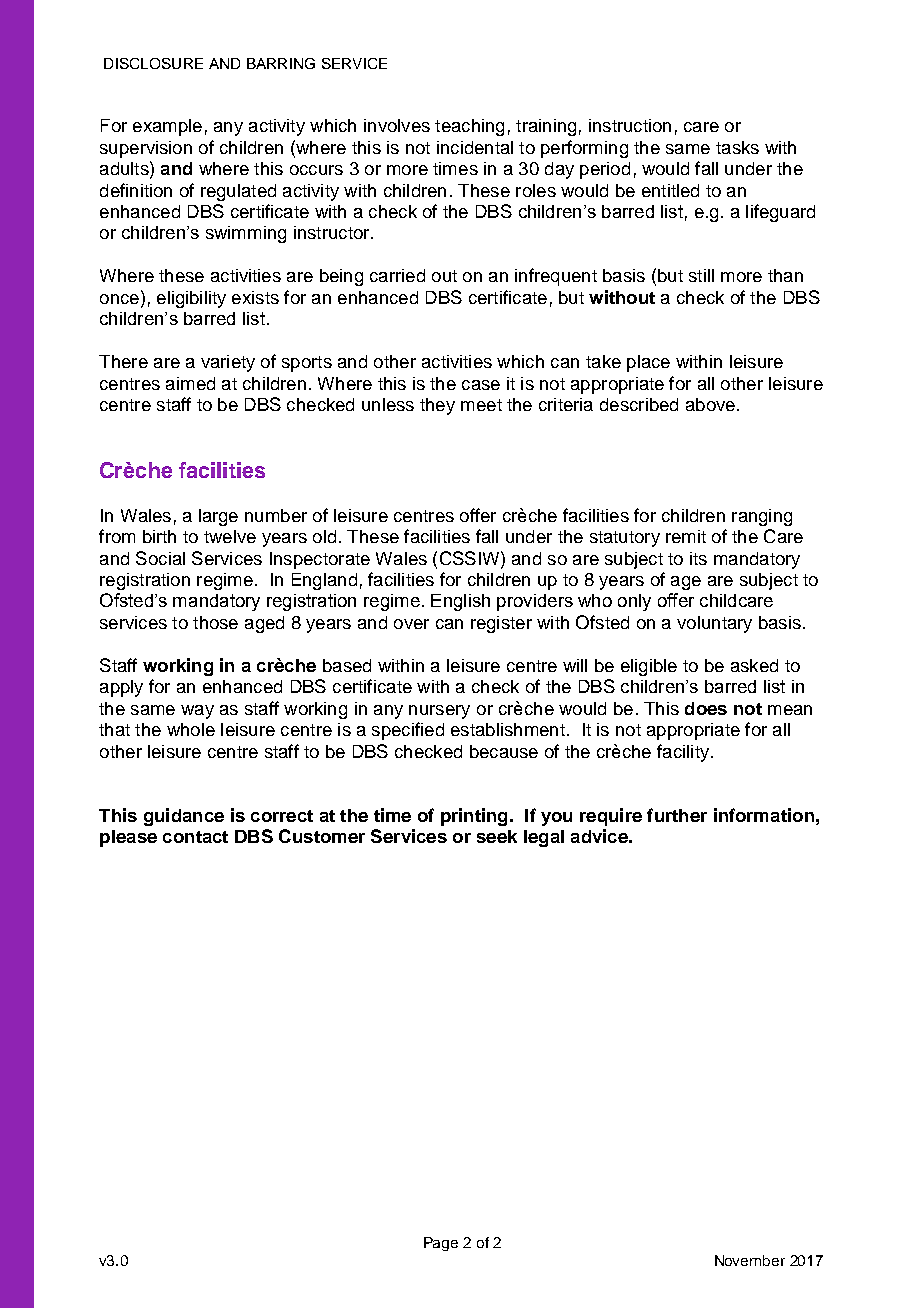 Image resolution: width=924 pixels, height=1308 pixels. Describe the element at coordinates (469, 127) in the screenshot. I see `teaching` at that location.
